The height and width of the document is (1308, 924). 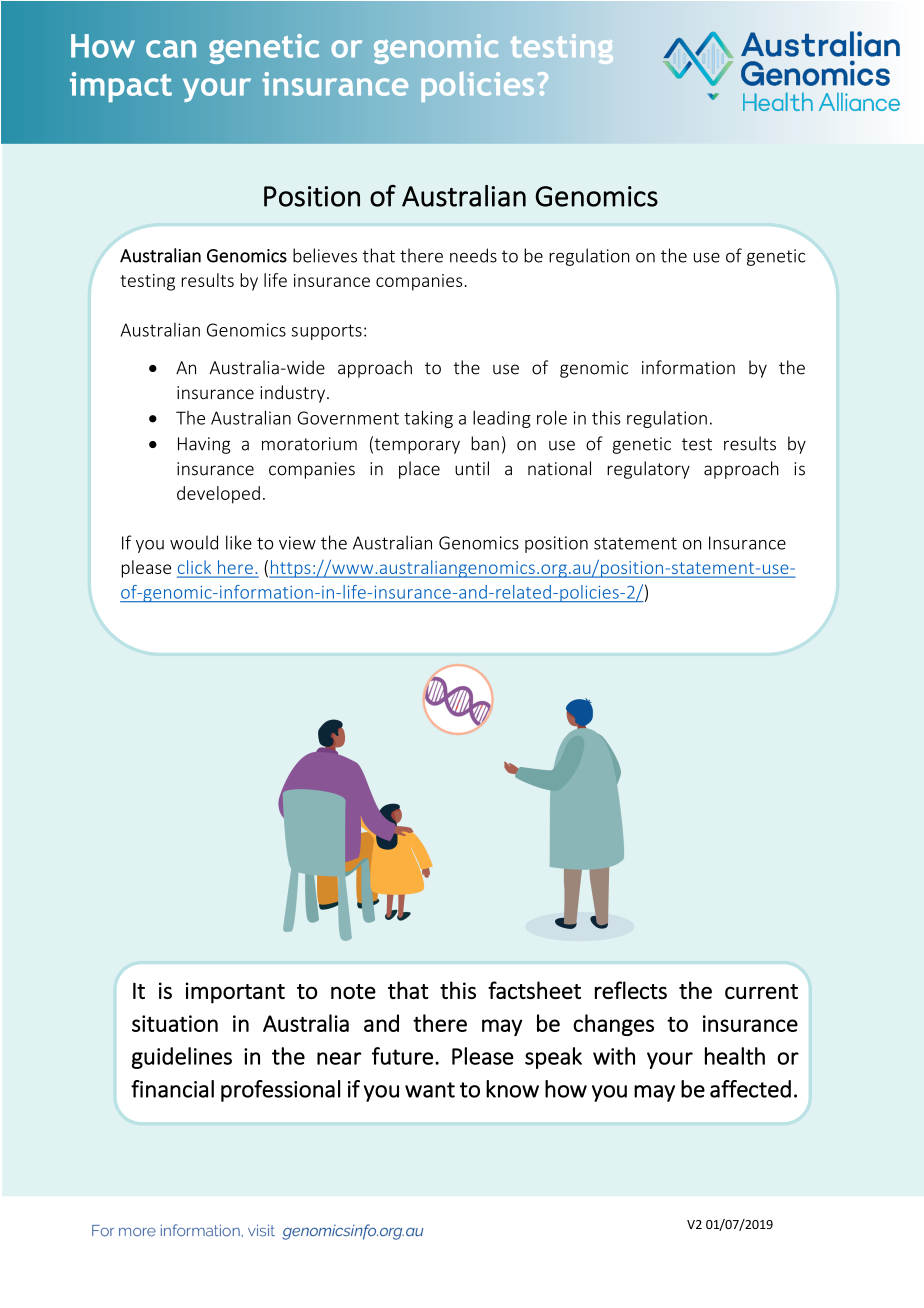 I want to click on health, so click(x=735, y=1056).
